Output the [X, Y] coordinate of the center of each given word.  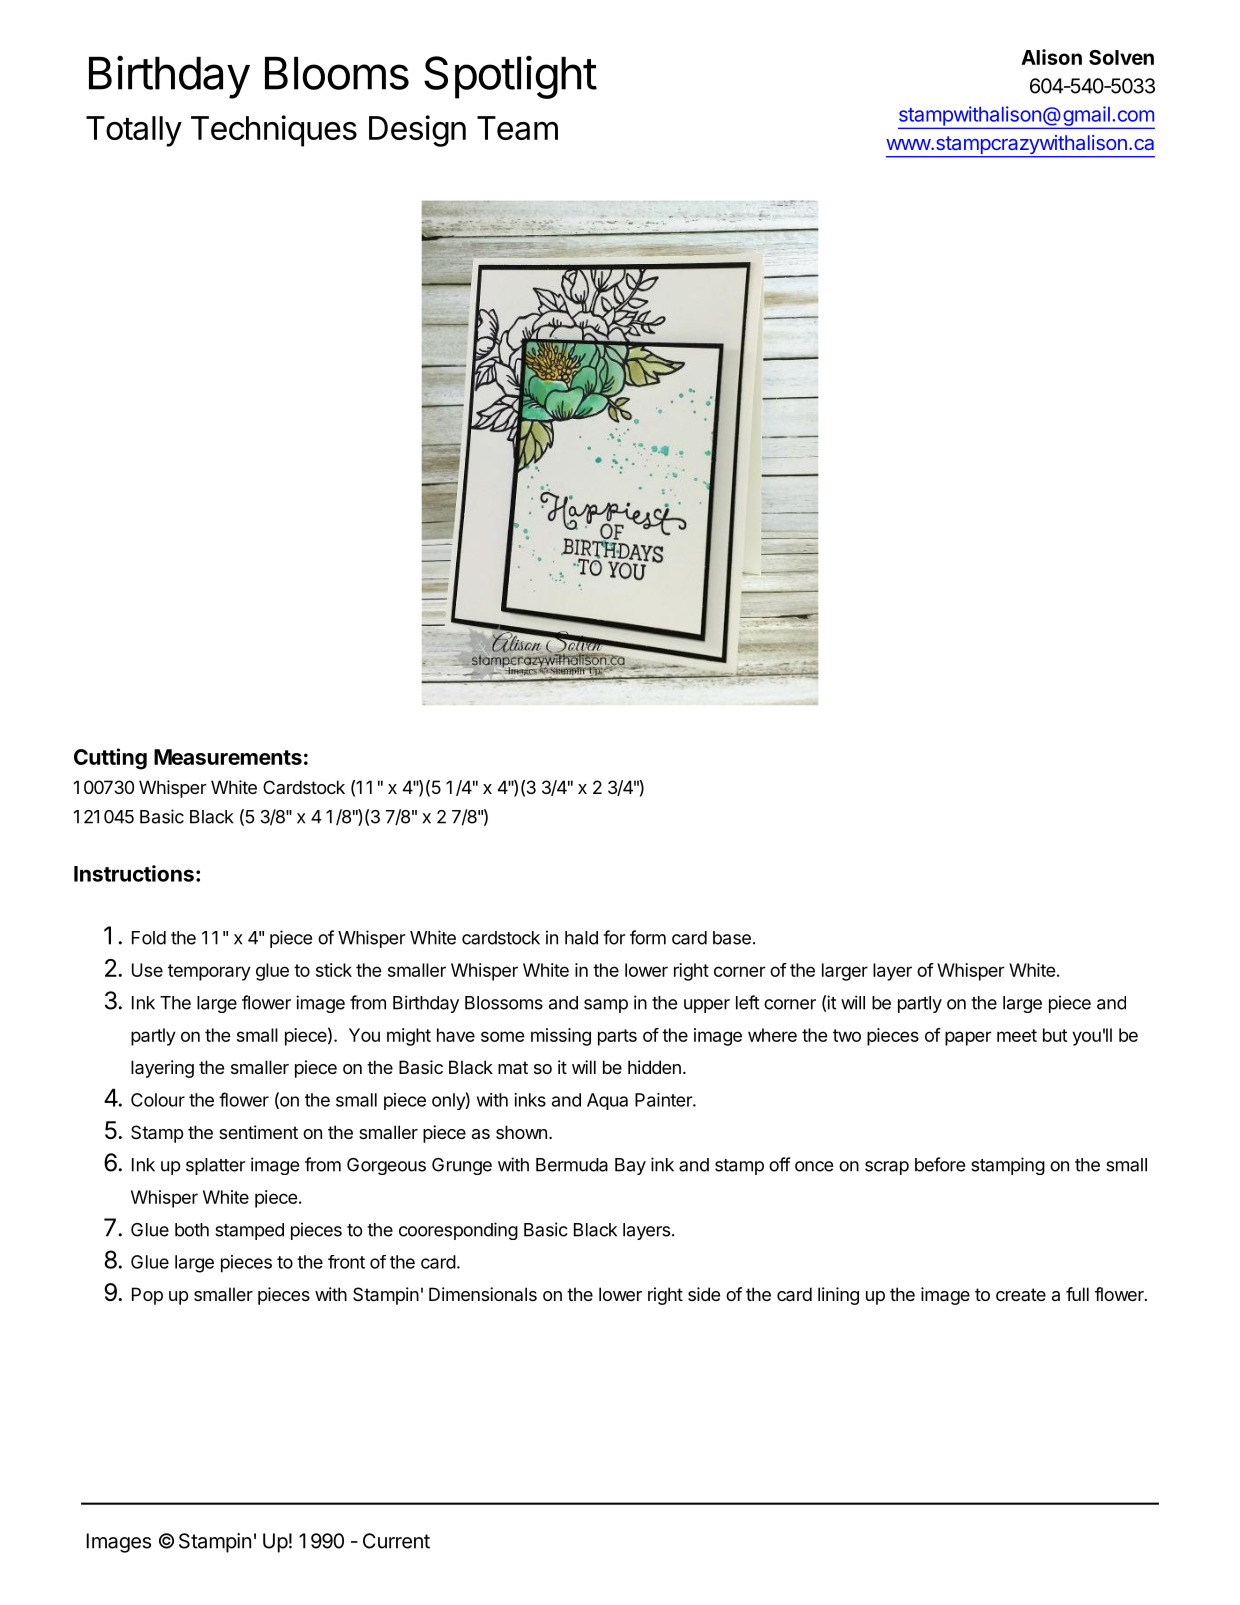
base [732, 938]
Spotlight [510, 77]
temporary [209, 972]
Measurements [228, 757]
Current [396, 1541]
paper [968, 1038]
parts [617, 1037]
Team [517, 128]
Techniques [274, 131]
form [648, 937]
